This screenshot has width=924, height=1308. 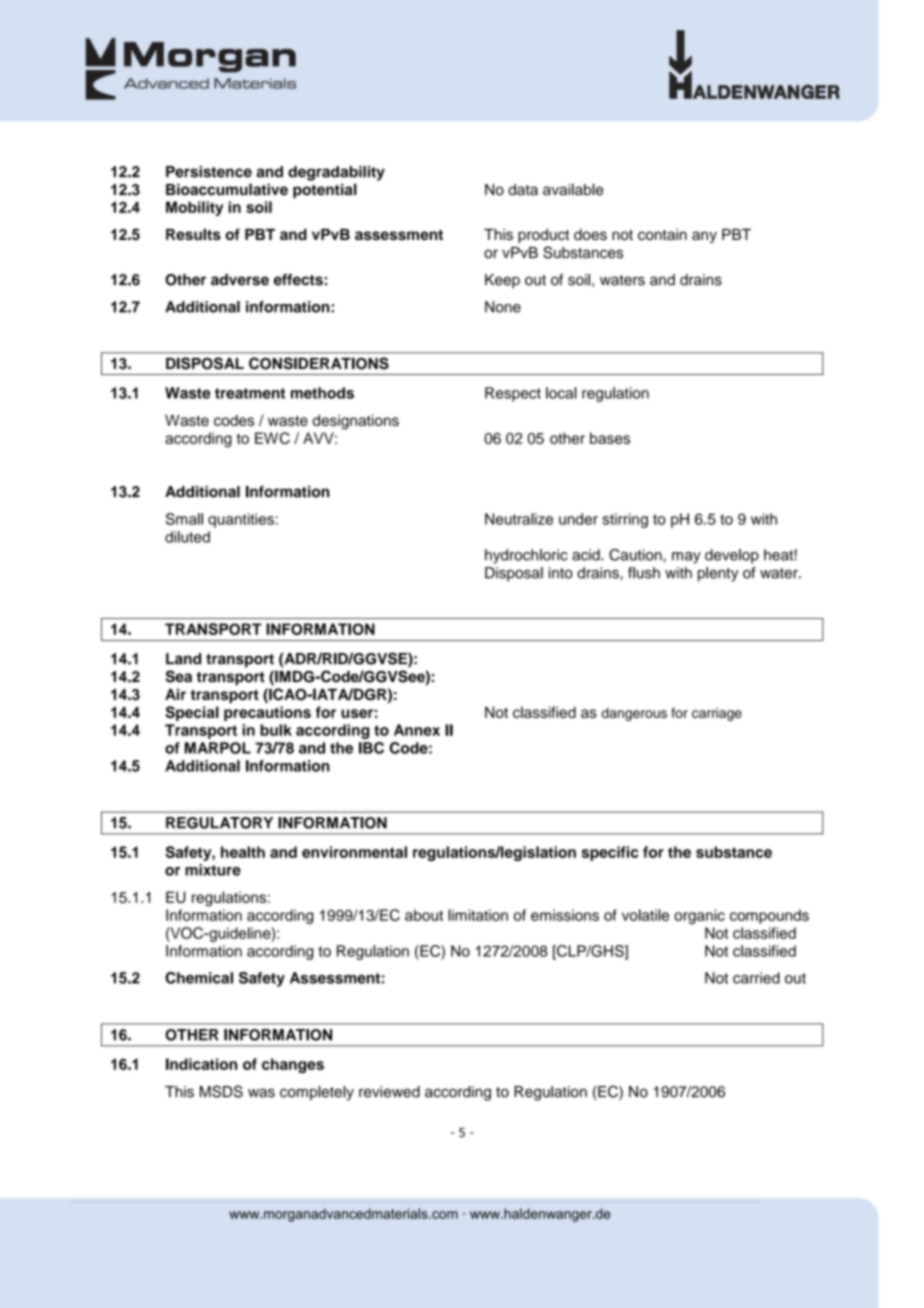 I want to click on hydrochloric, so click(x=526, y=556).
